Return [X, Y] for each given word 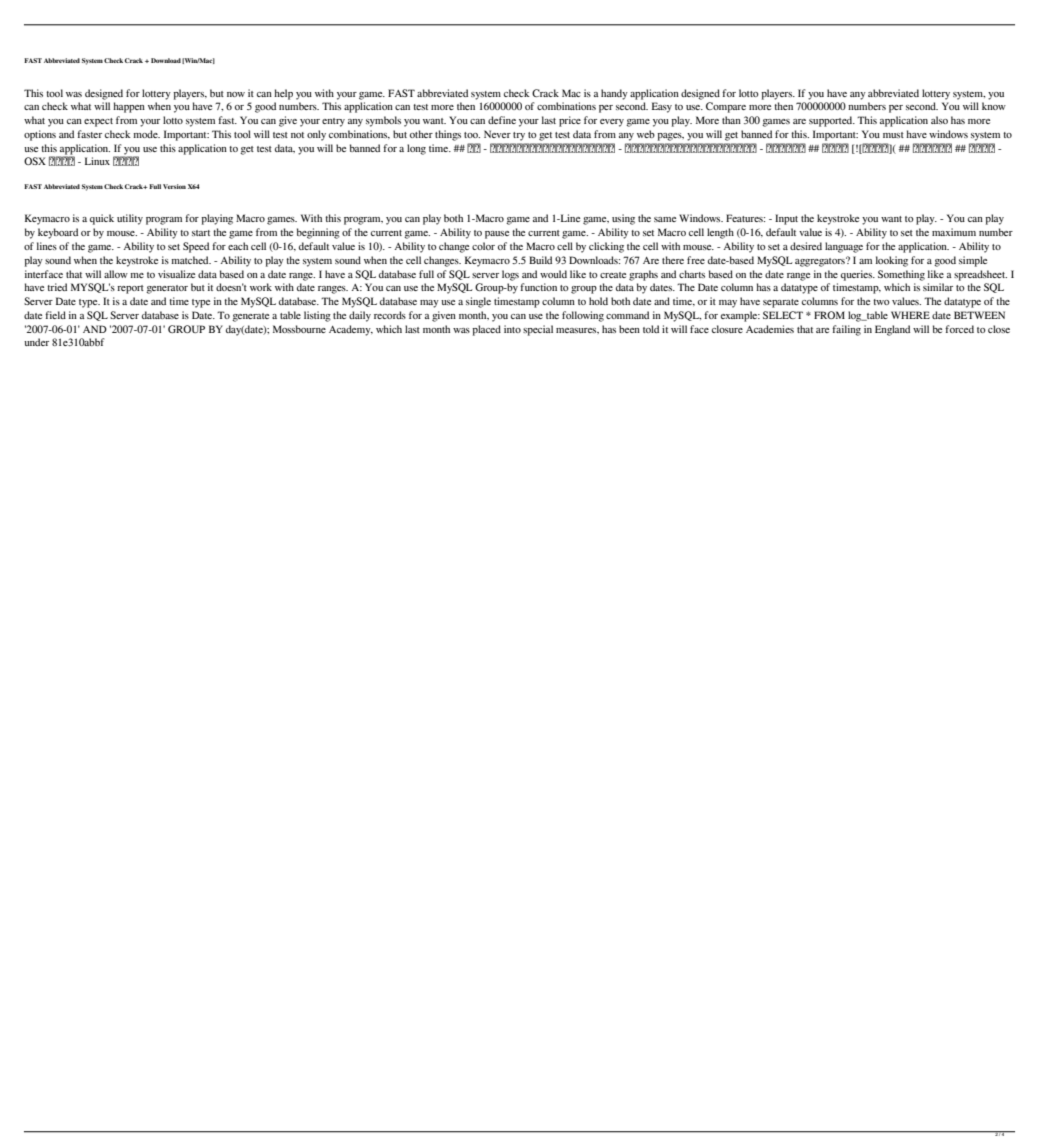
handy [614, 94]
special [538, 330]
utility [130, 219]
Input [786, 219]
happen [129, 107]
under [36, 342]
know [994, 106]
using [623, 219]
